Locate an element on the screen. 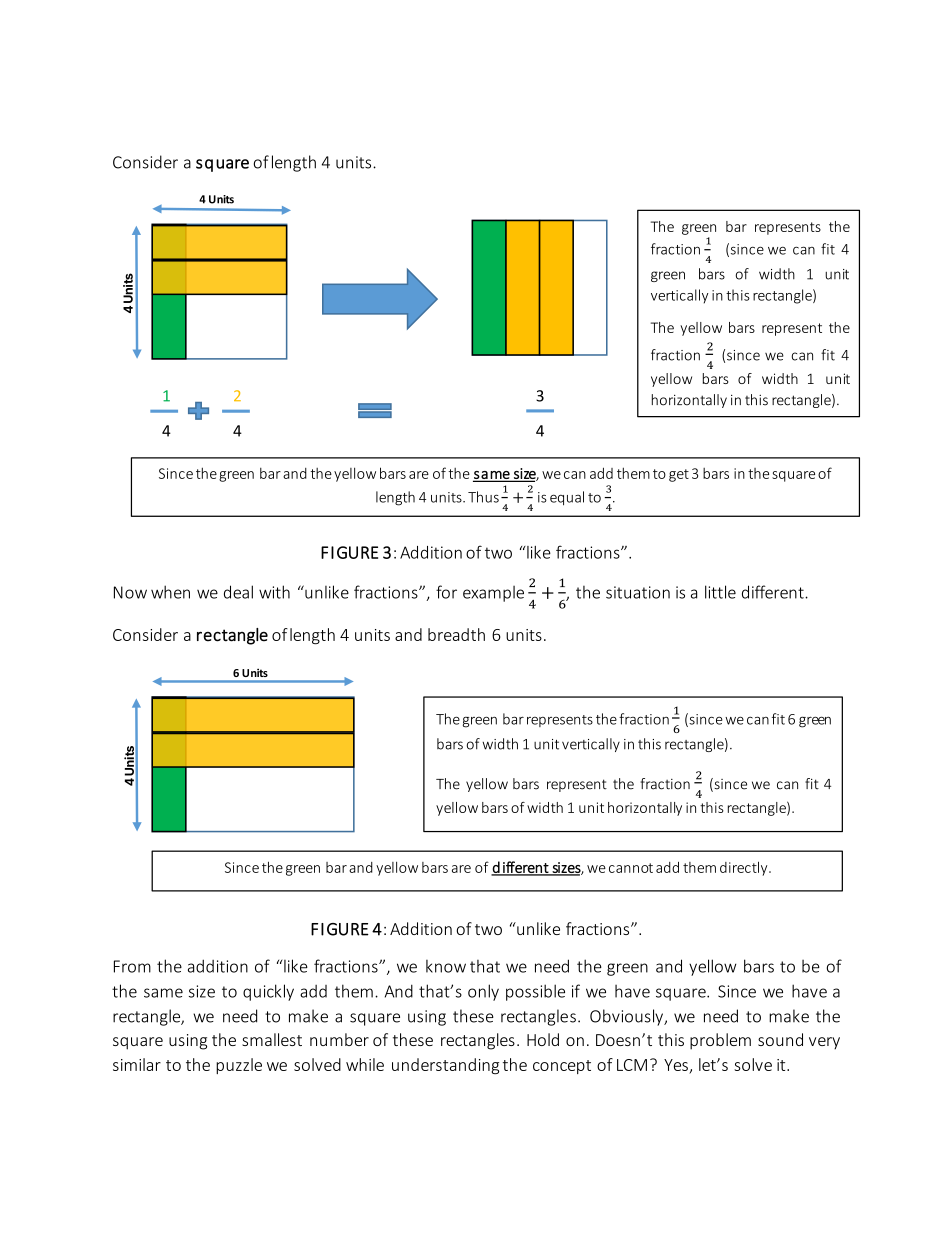  get is located at coordinates (679, 475).
